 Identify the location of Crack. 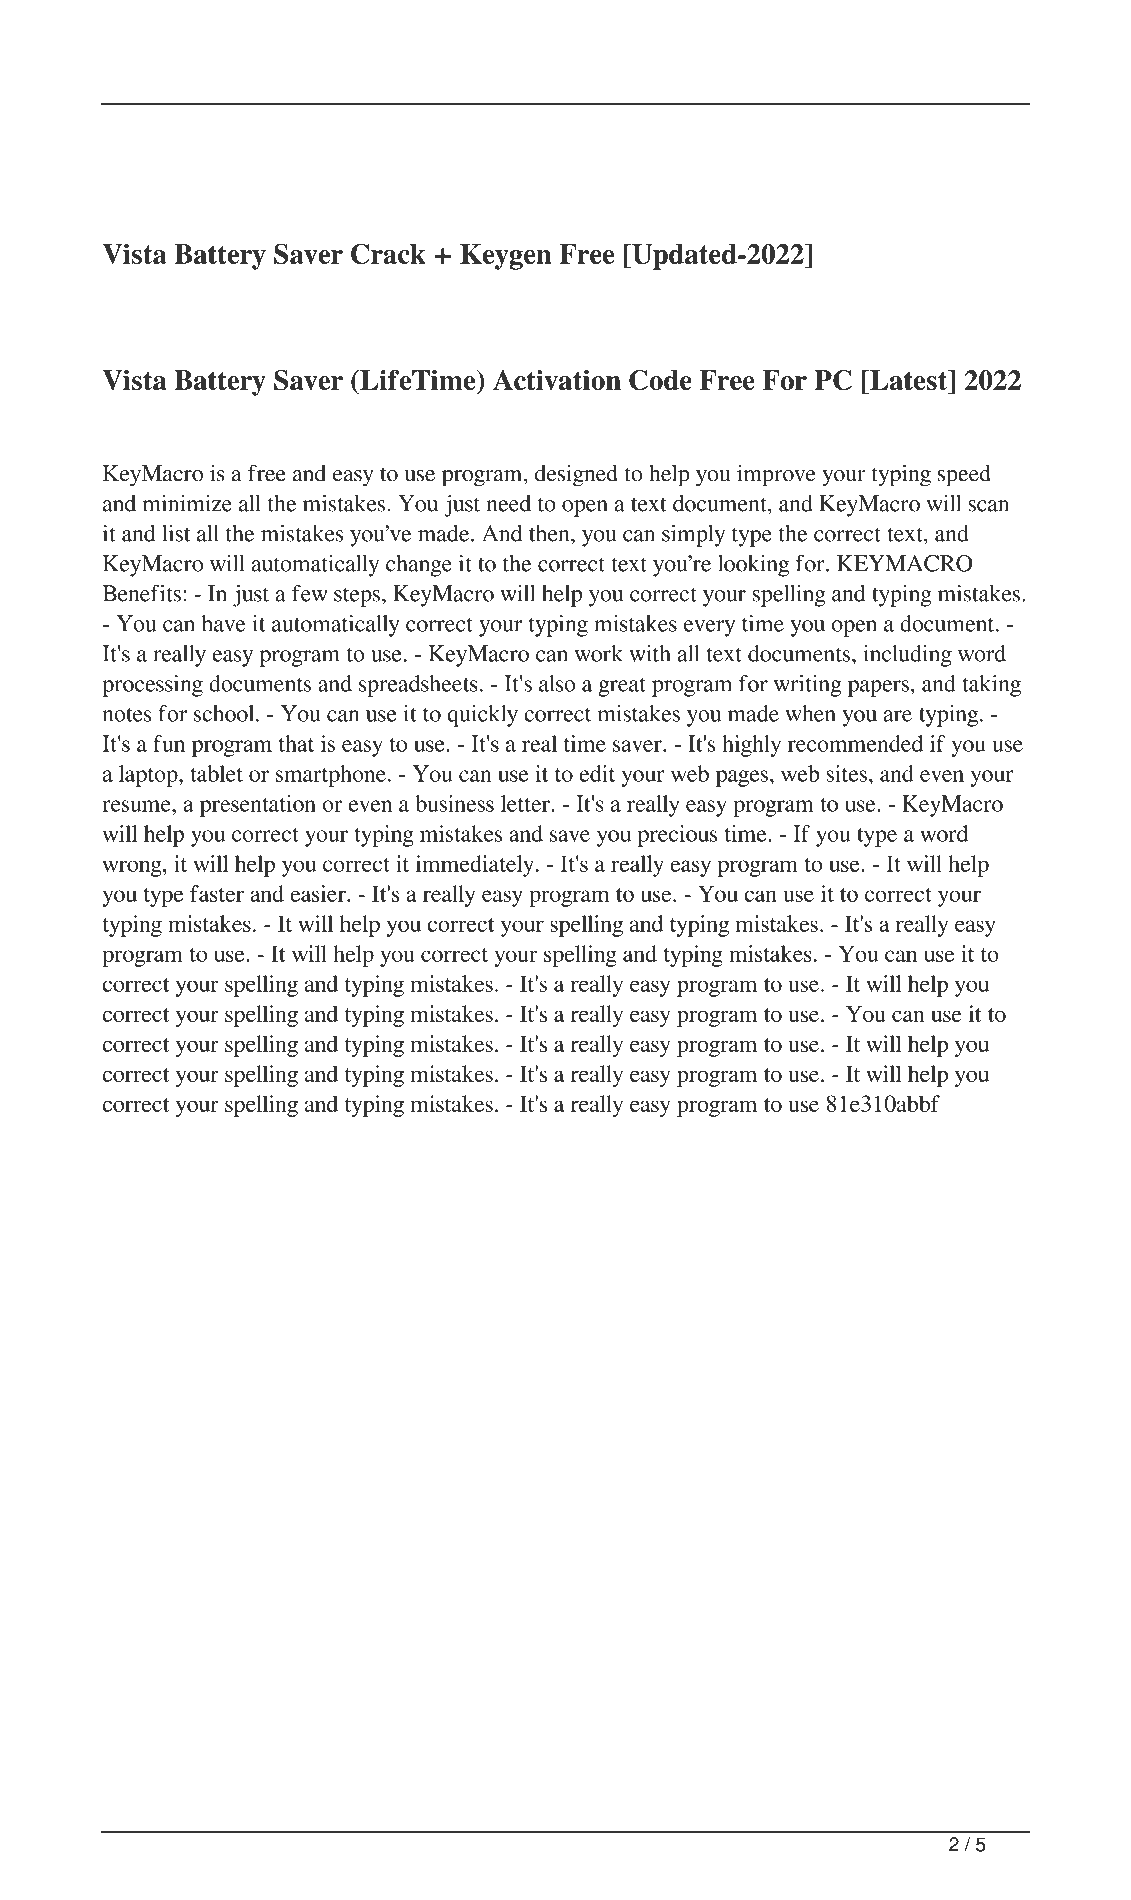
(388, 253).
